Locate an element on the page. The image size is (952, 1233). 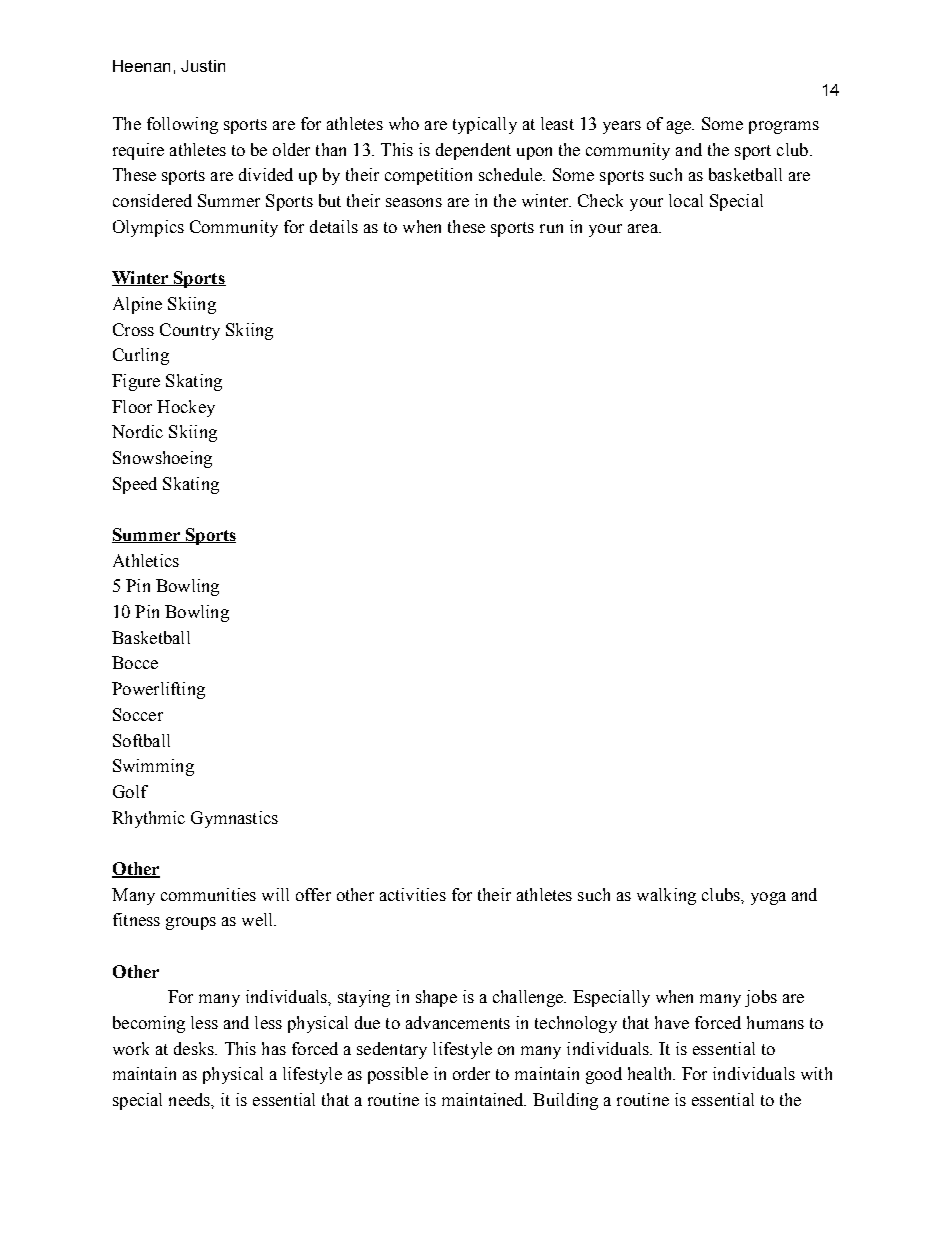
Athletics is located at coordinates (146, 560).
